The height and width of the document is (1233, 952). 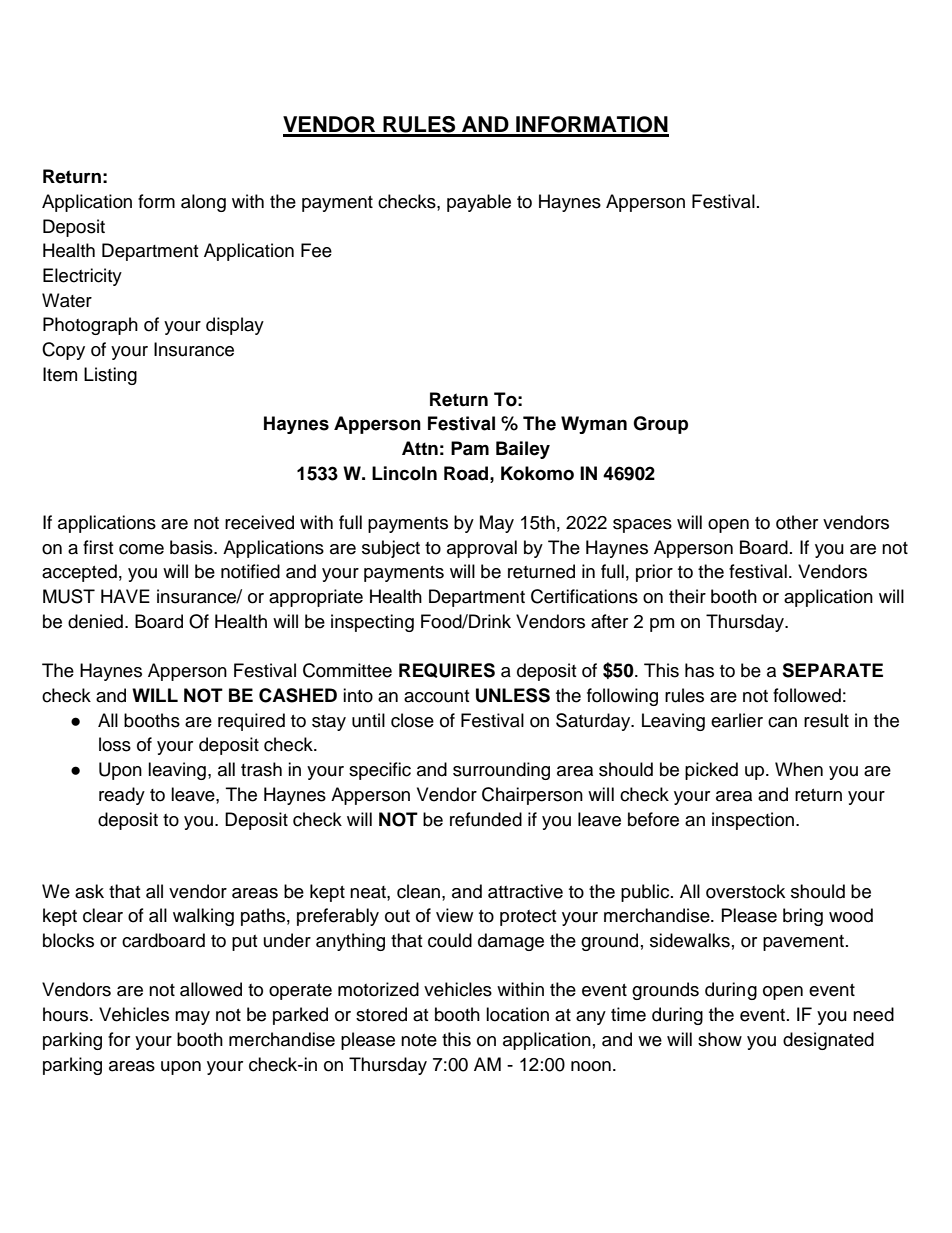 What do you see at coordinates (479, 203) in the document?
I see `payable` at bounding box center [479, 203].
